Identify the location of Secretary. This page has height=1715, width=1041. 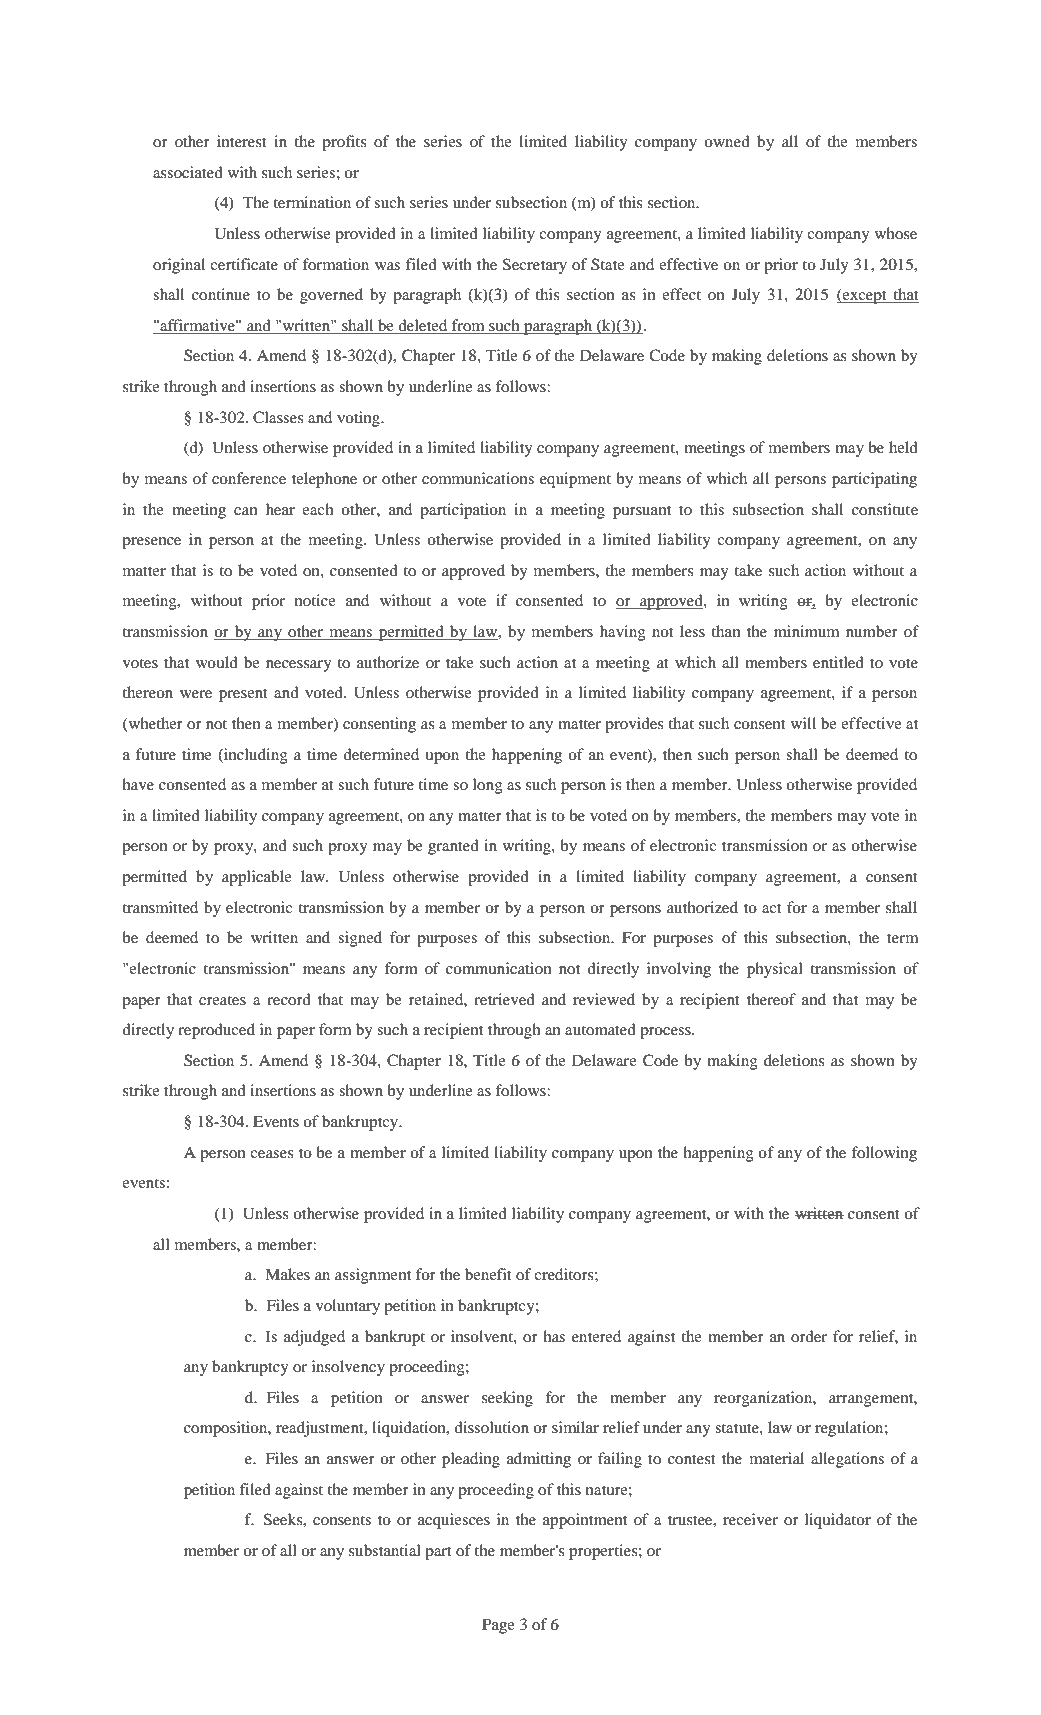
(535, 266).
